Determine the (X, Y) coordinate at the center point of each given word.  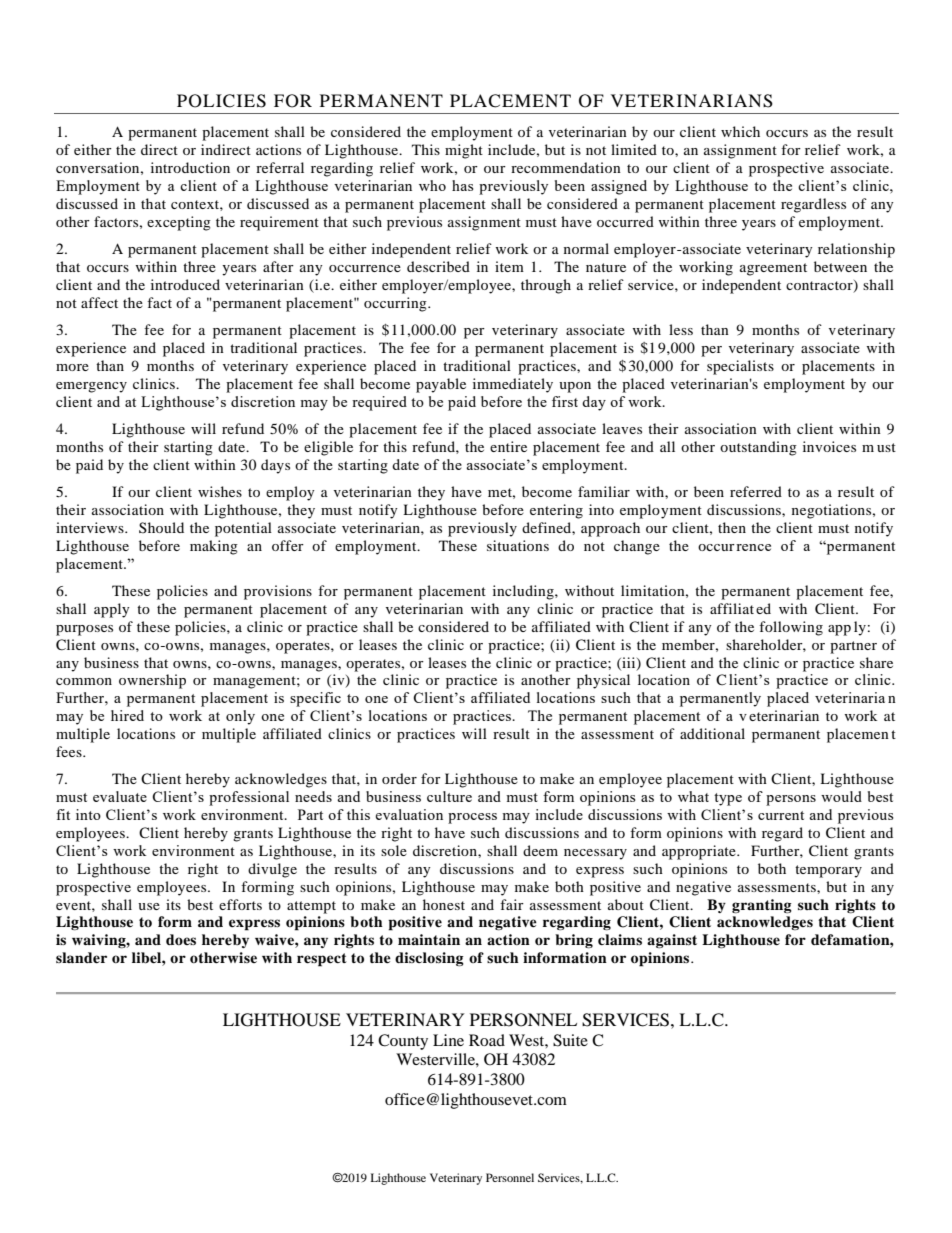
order (399, 778)
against (672, 941)
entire (508, 446)
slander (81, 957)
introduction (190, 167)
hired (127, 715)
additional (712, 733)
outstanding (758, 448)
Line (448, 1040)
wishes (220, 491)
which (740, 131)
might (464, 151)
